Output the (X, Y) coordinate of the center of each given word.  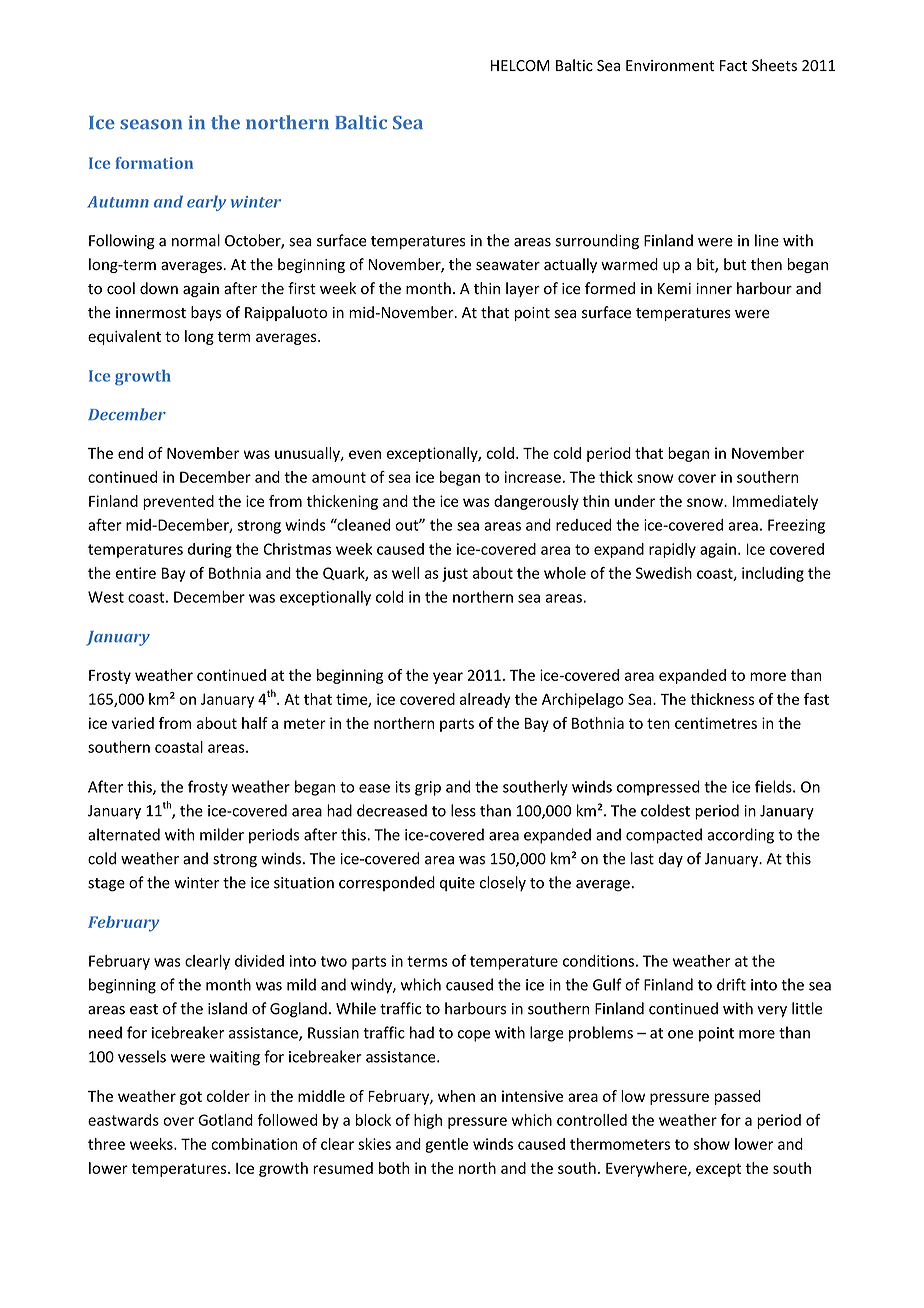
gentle (447, 1145)
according (740, 836)
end (130, 453)
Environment (670, 66)
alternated (124, 834)
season (151, 124)
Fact (733, 66)
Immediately (775, 502)
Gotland (225, 1120)
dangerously (536, 502)
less (463, 810)
